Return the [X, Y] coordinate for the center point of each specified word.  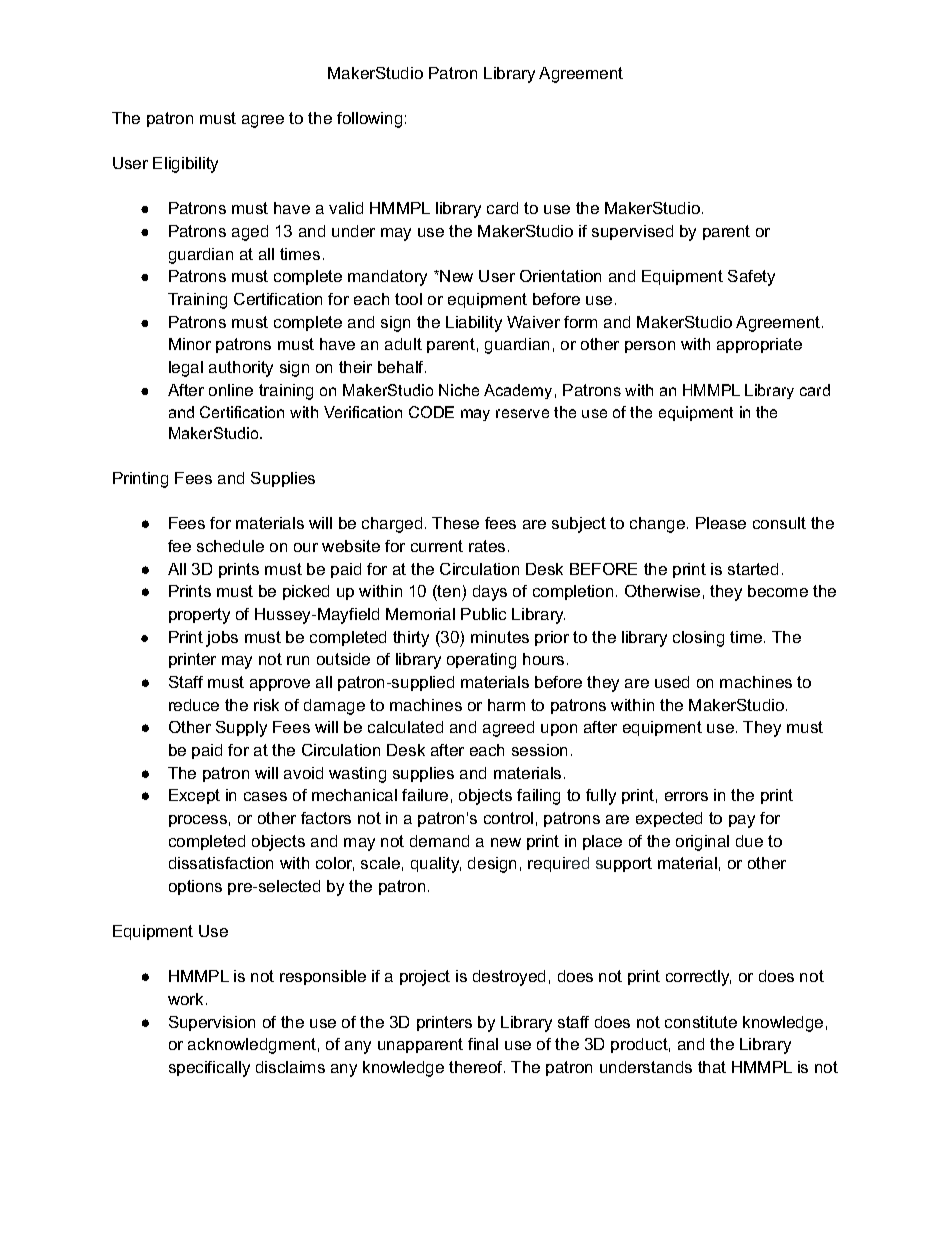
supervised [632, 232]
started [753, 569]
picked [306, 592]
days [490, 593]
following [369, 120]
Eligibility [185, 165]
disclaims [290, 1067]
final [483, 1044]
